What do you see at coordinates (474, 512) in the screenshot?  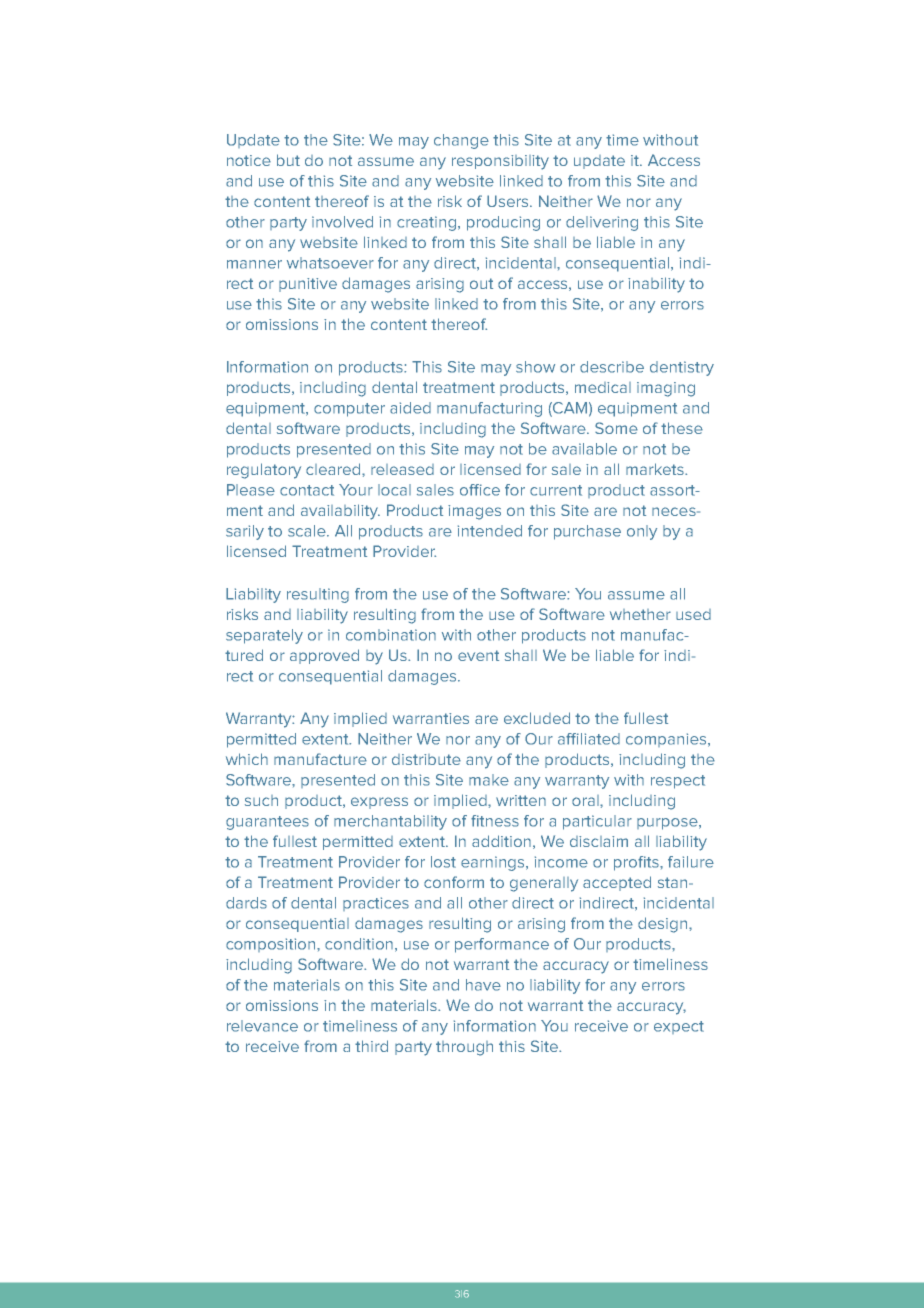 I see `images` at bounding box center [474, 512].
